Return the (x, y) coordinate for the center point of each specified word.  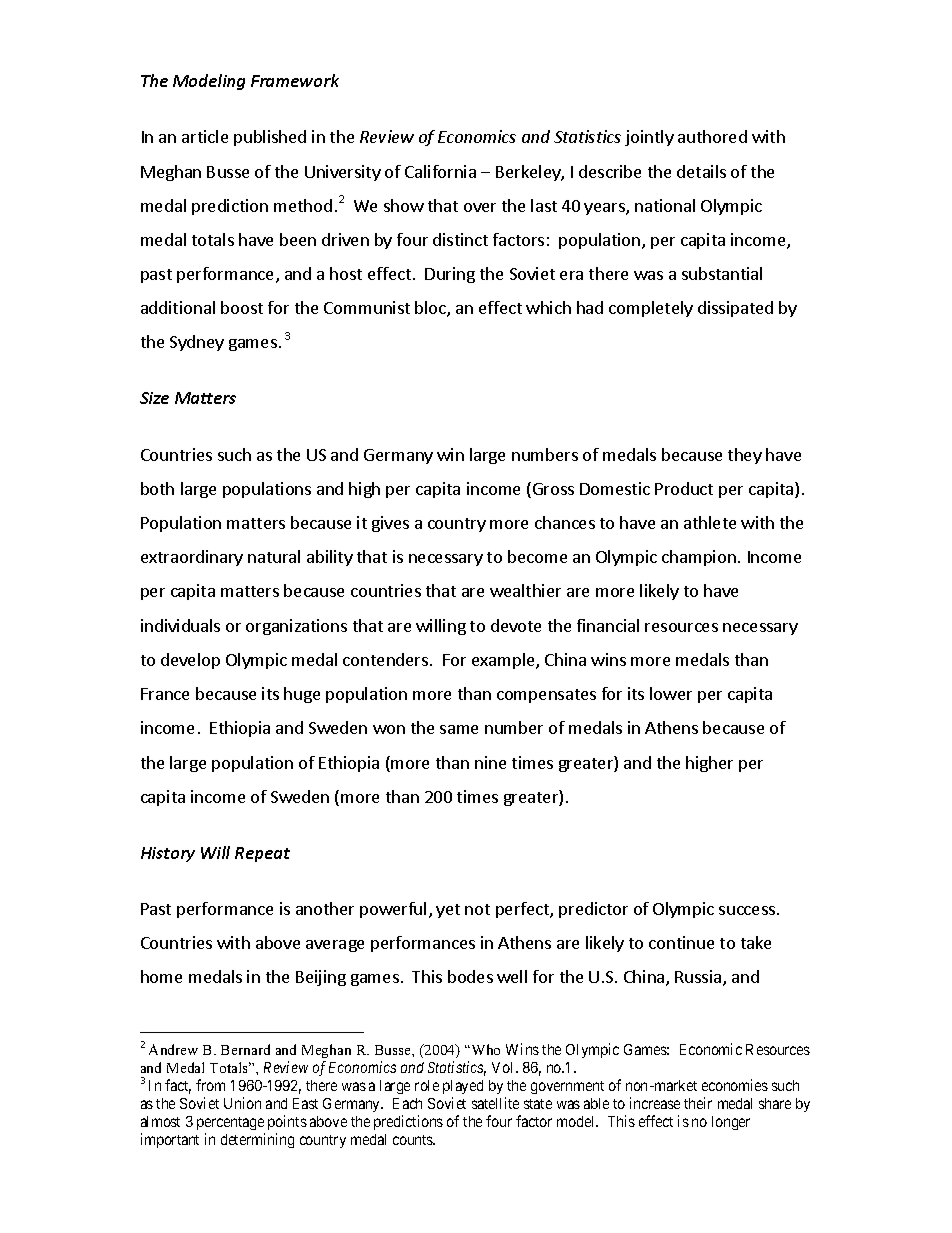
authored (712, 136)
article (205, 136)
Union (242, 1103)
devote (516, 625)
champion (699, 558)
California (440, 171)
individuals (180, 625)
